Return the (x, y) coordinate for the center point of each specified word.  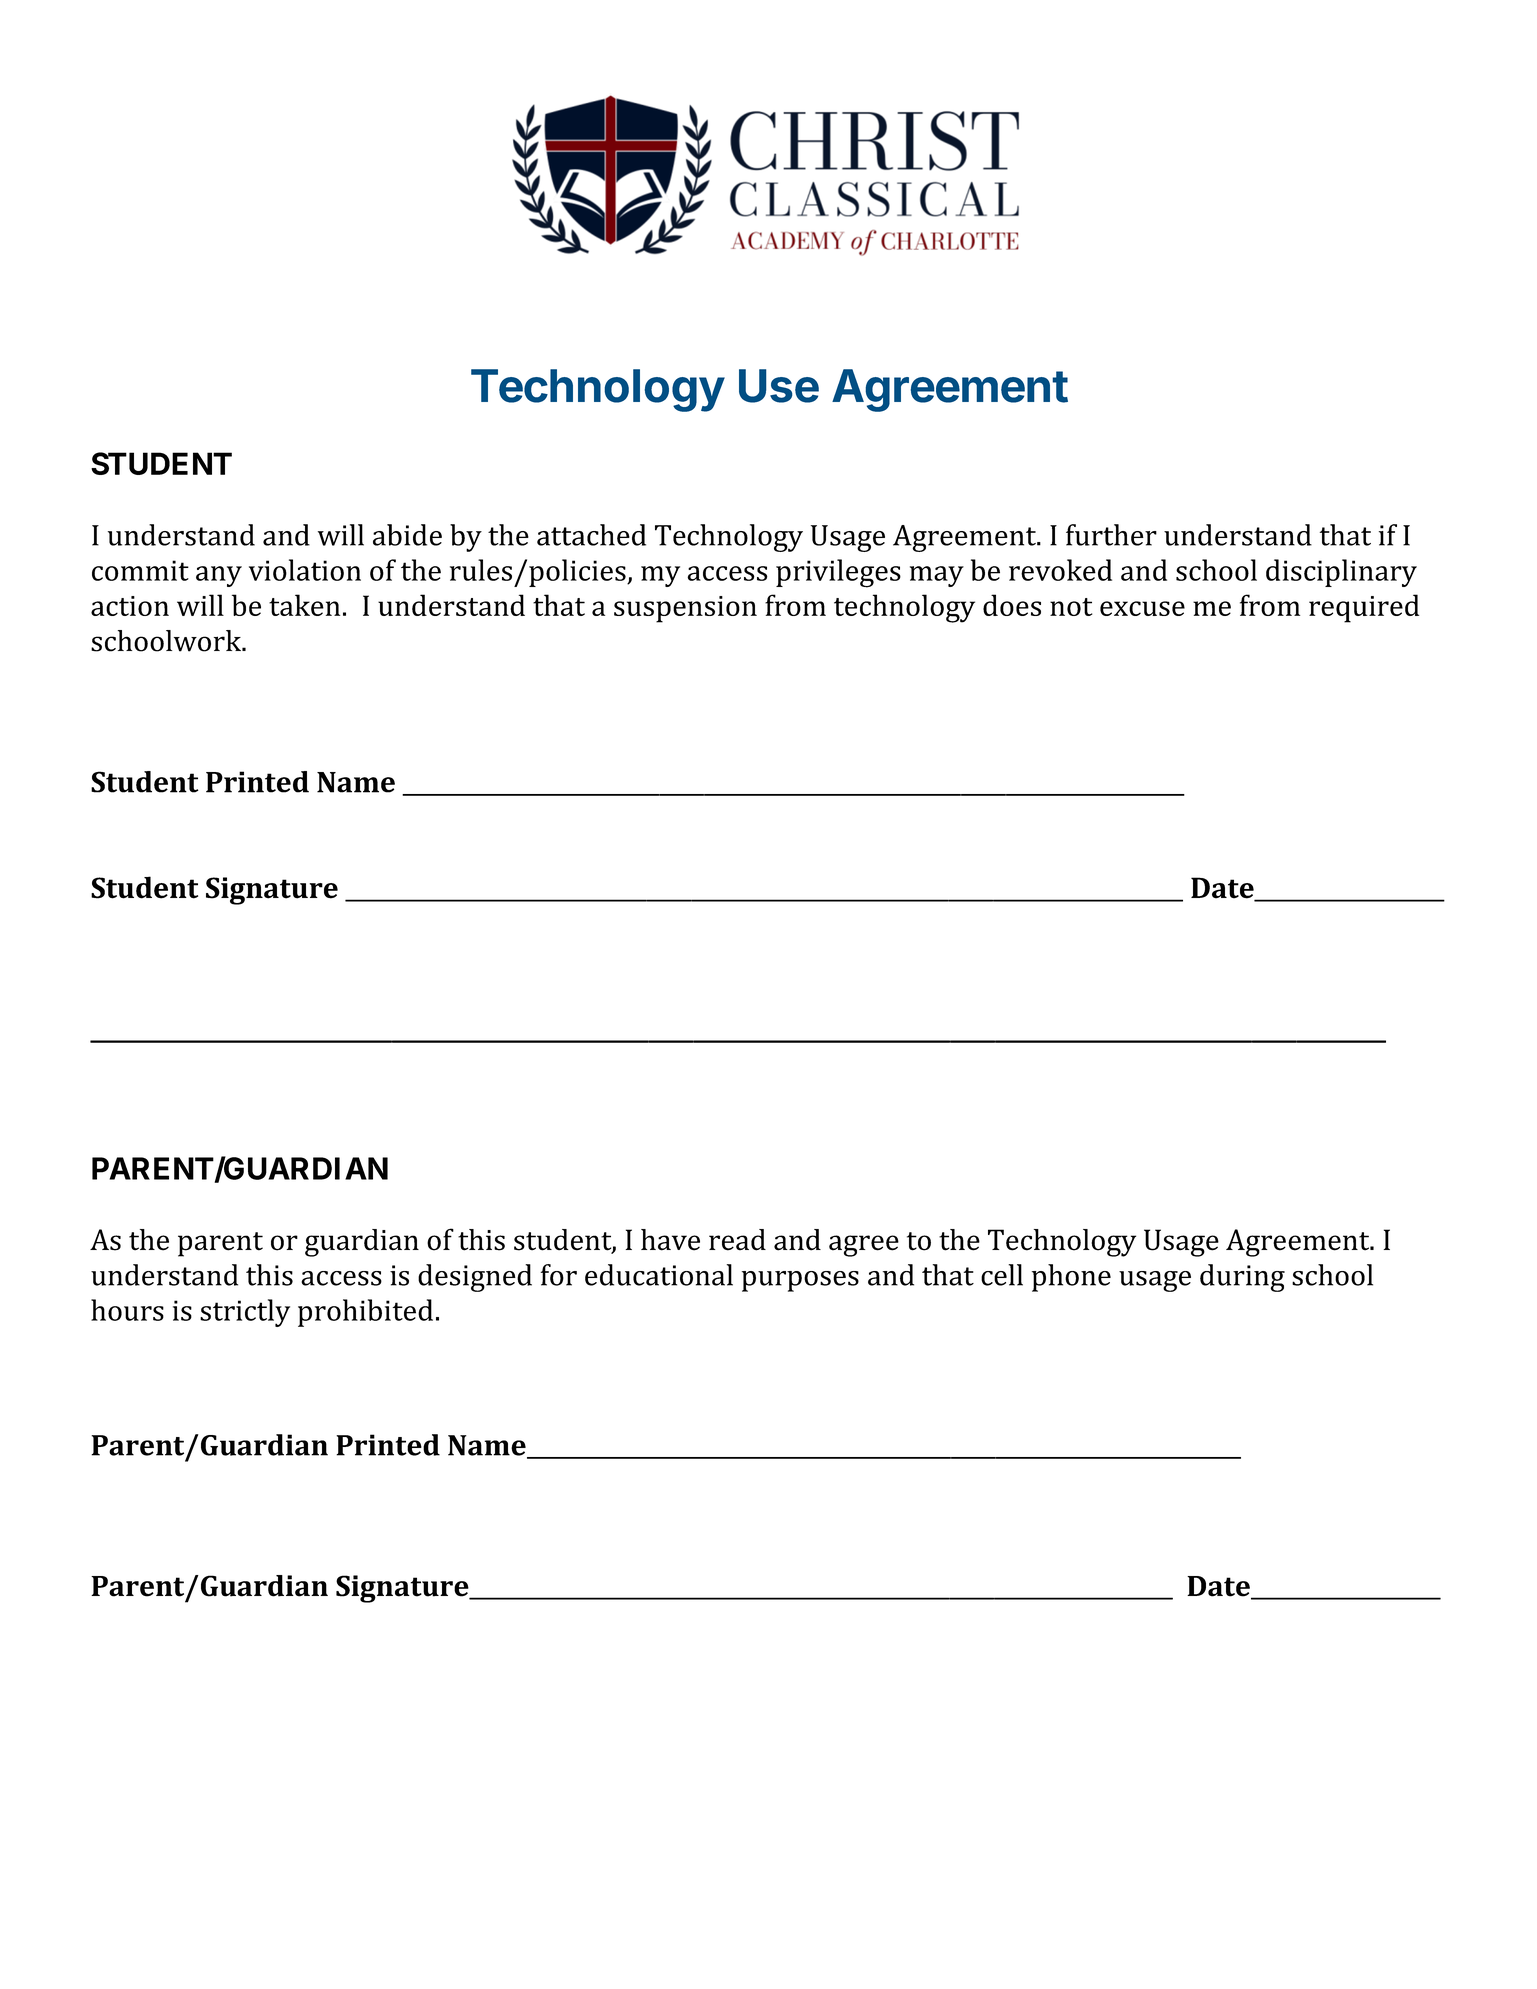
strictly (245, 1313)
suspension (685, 609)
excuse (1142, 608)
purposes (800, 1281)
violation (305, 570)
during (1242, 1278)
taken (304, 605)
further (1111, 535)
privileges (838, 573)
